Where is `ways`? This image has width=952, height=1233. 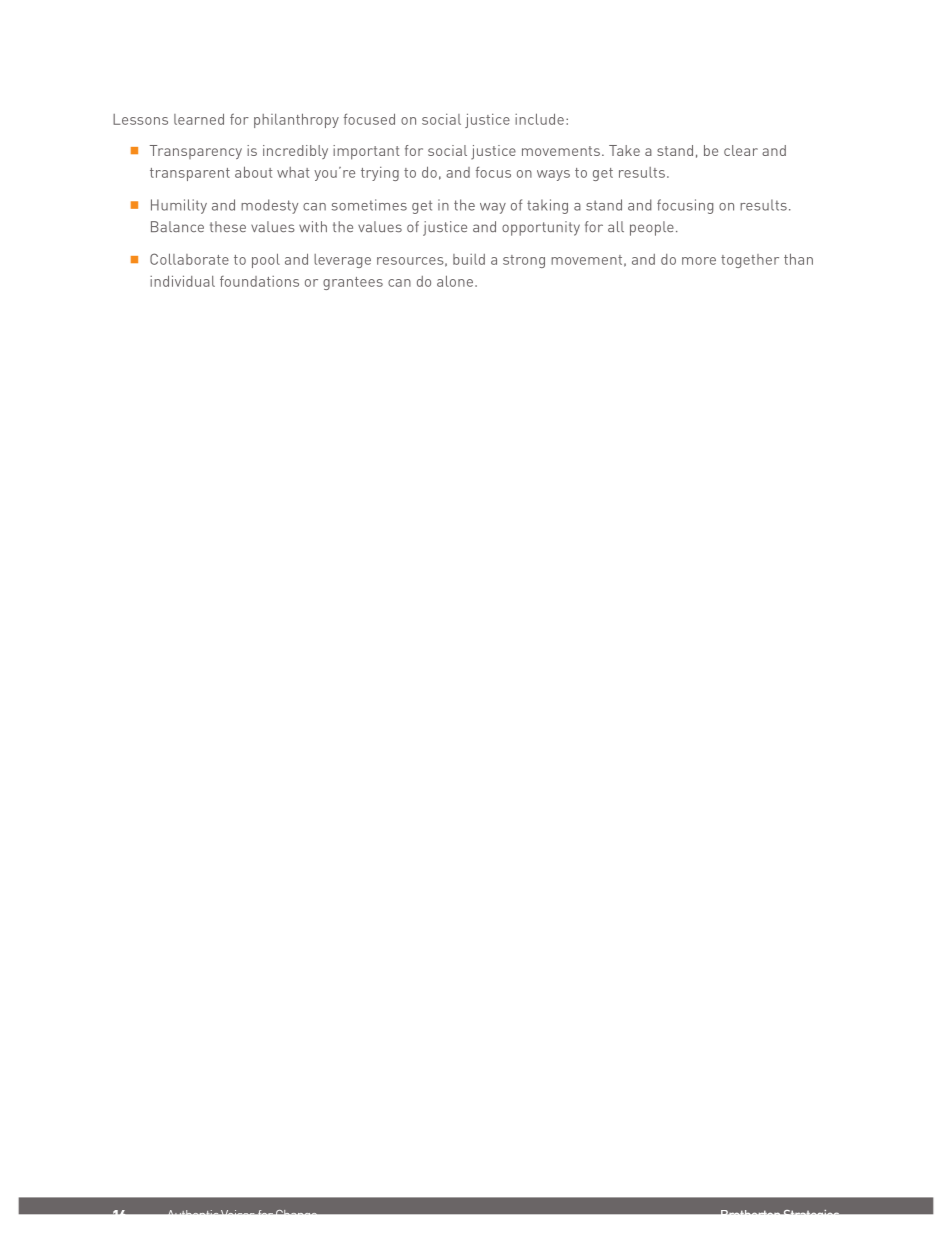 ways is located at coordinates (553, 175).
